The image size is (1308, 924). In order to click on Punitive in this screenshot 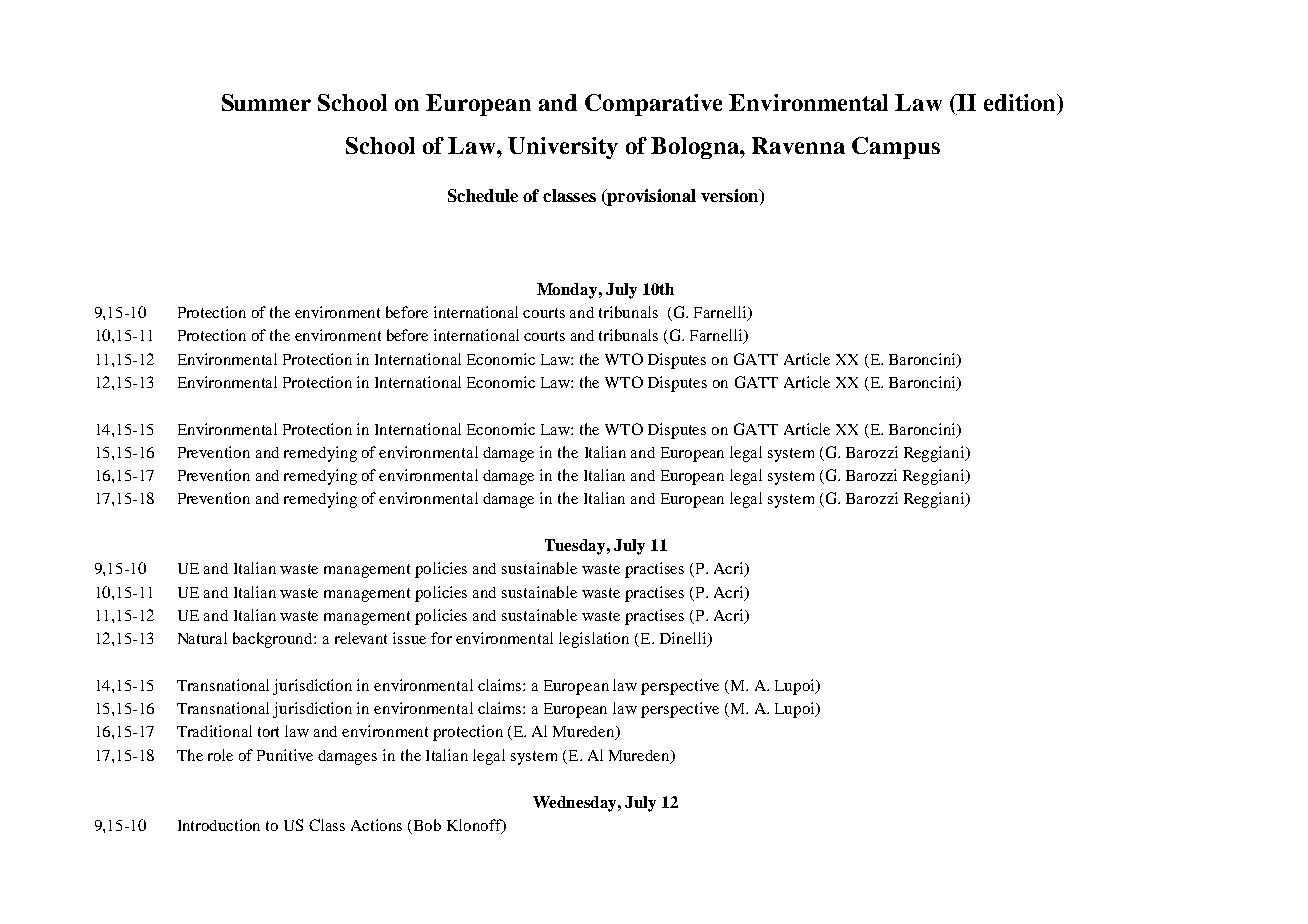, I will do `click(285, 755)`.
